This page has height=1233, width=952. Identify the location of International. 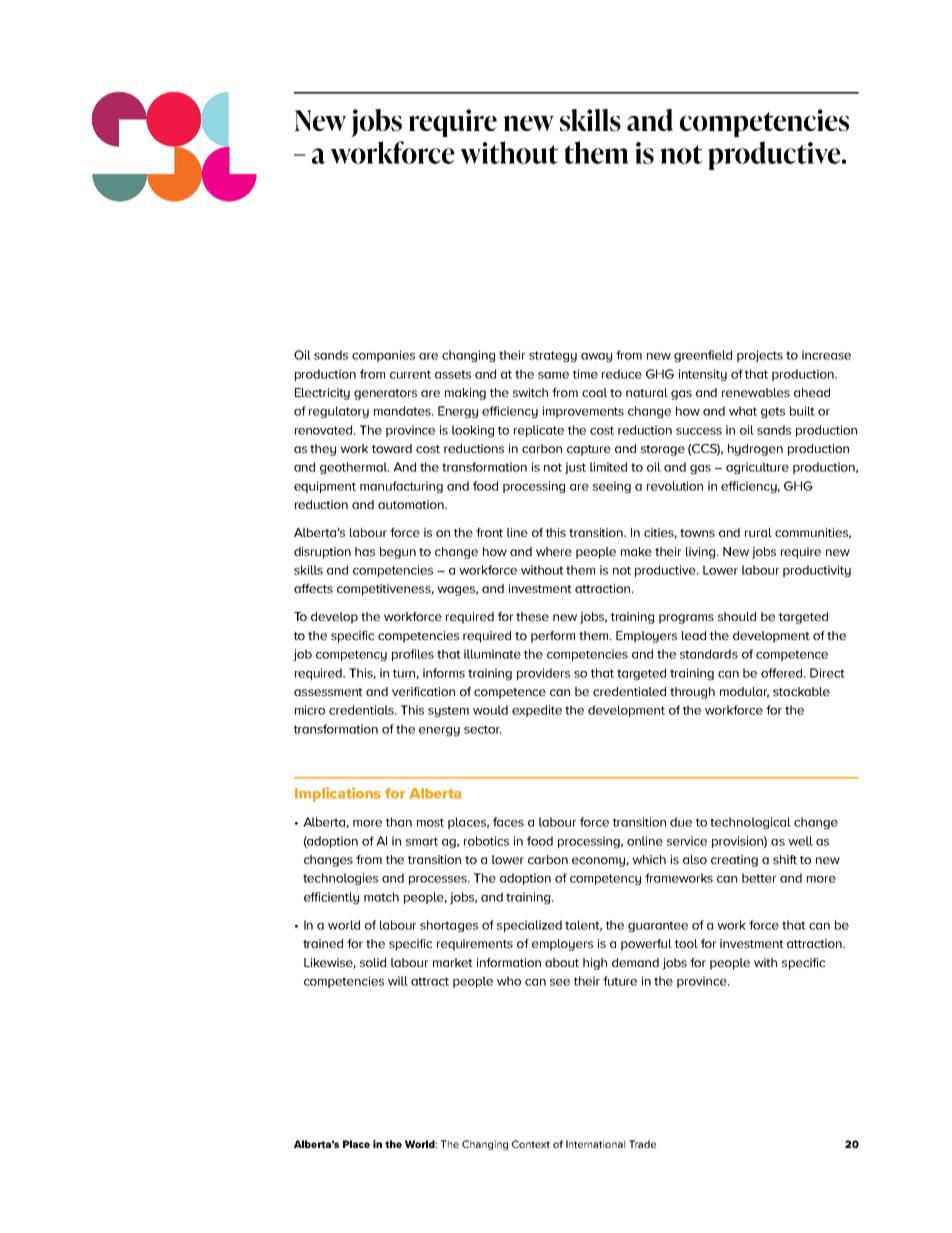
(595, 1144).
